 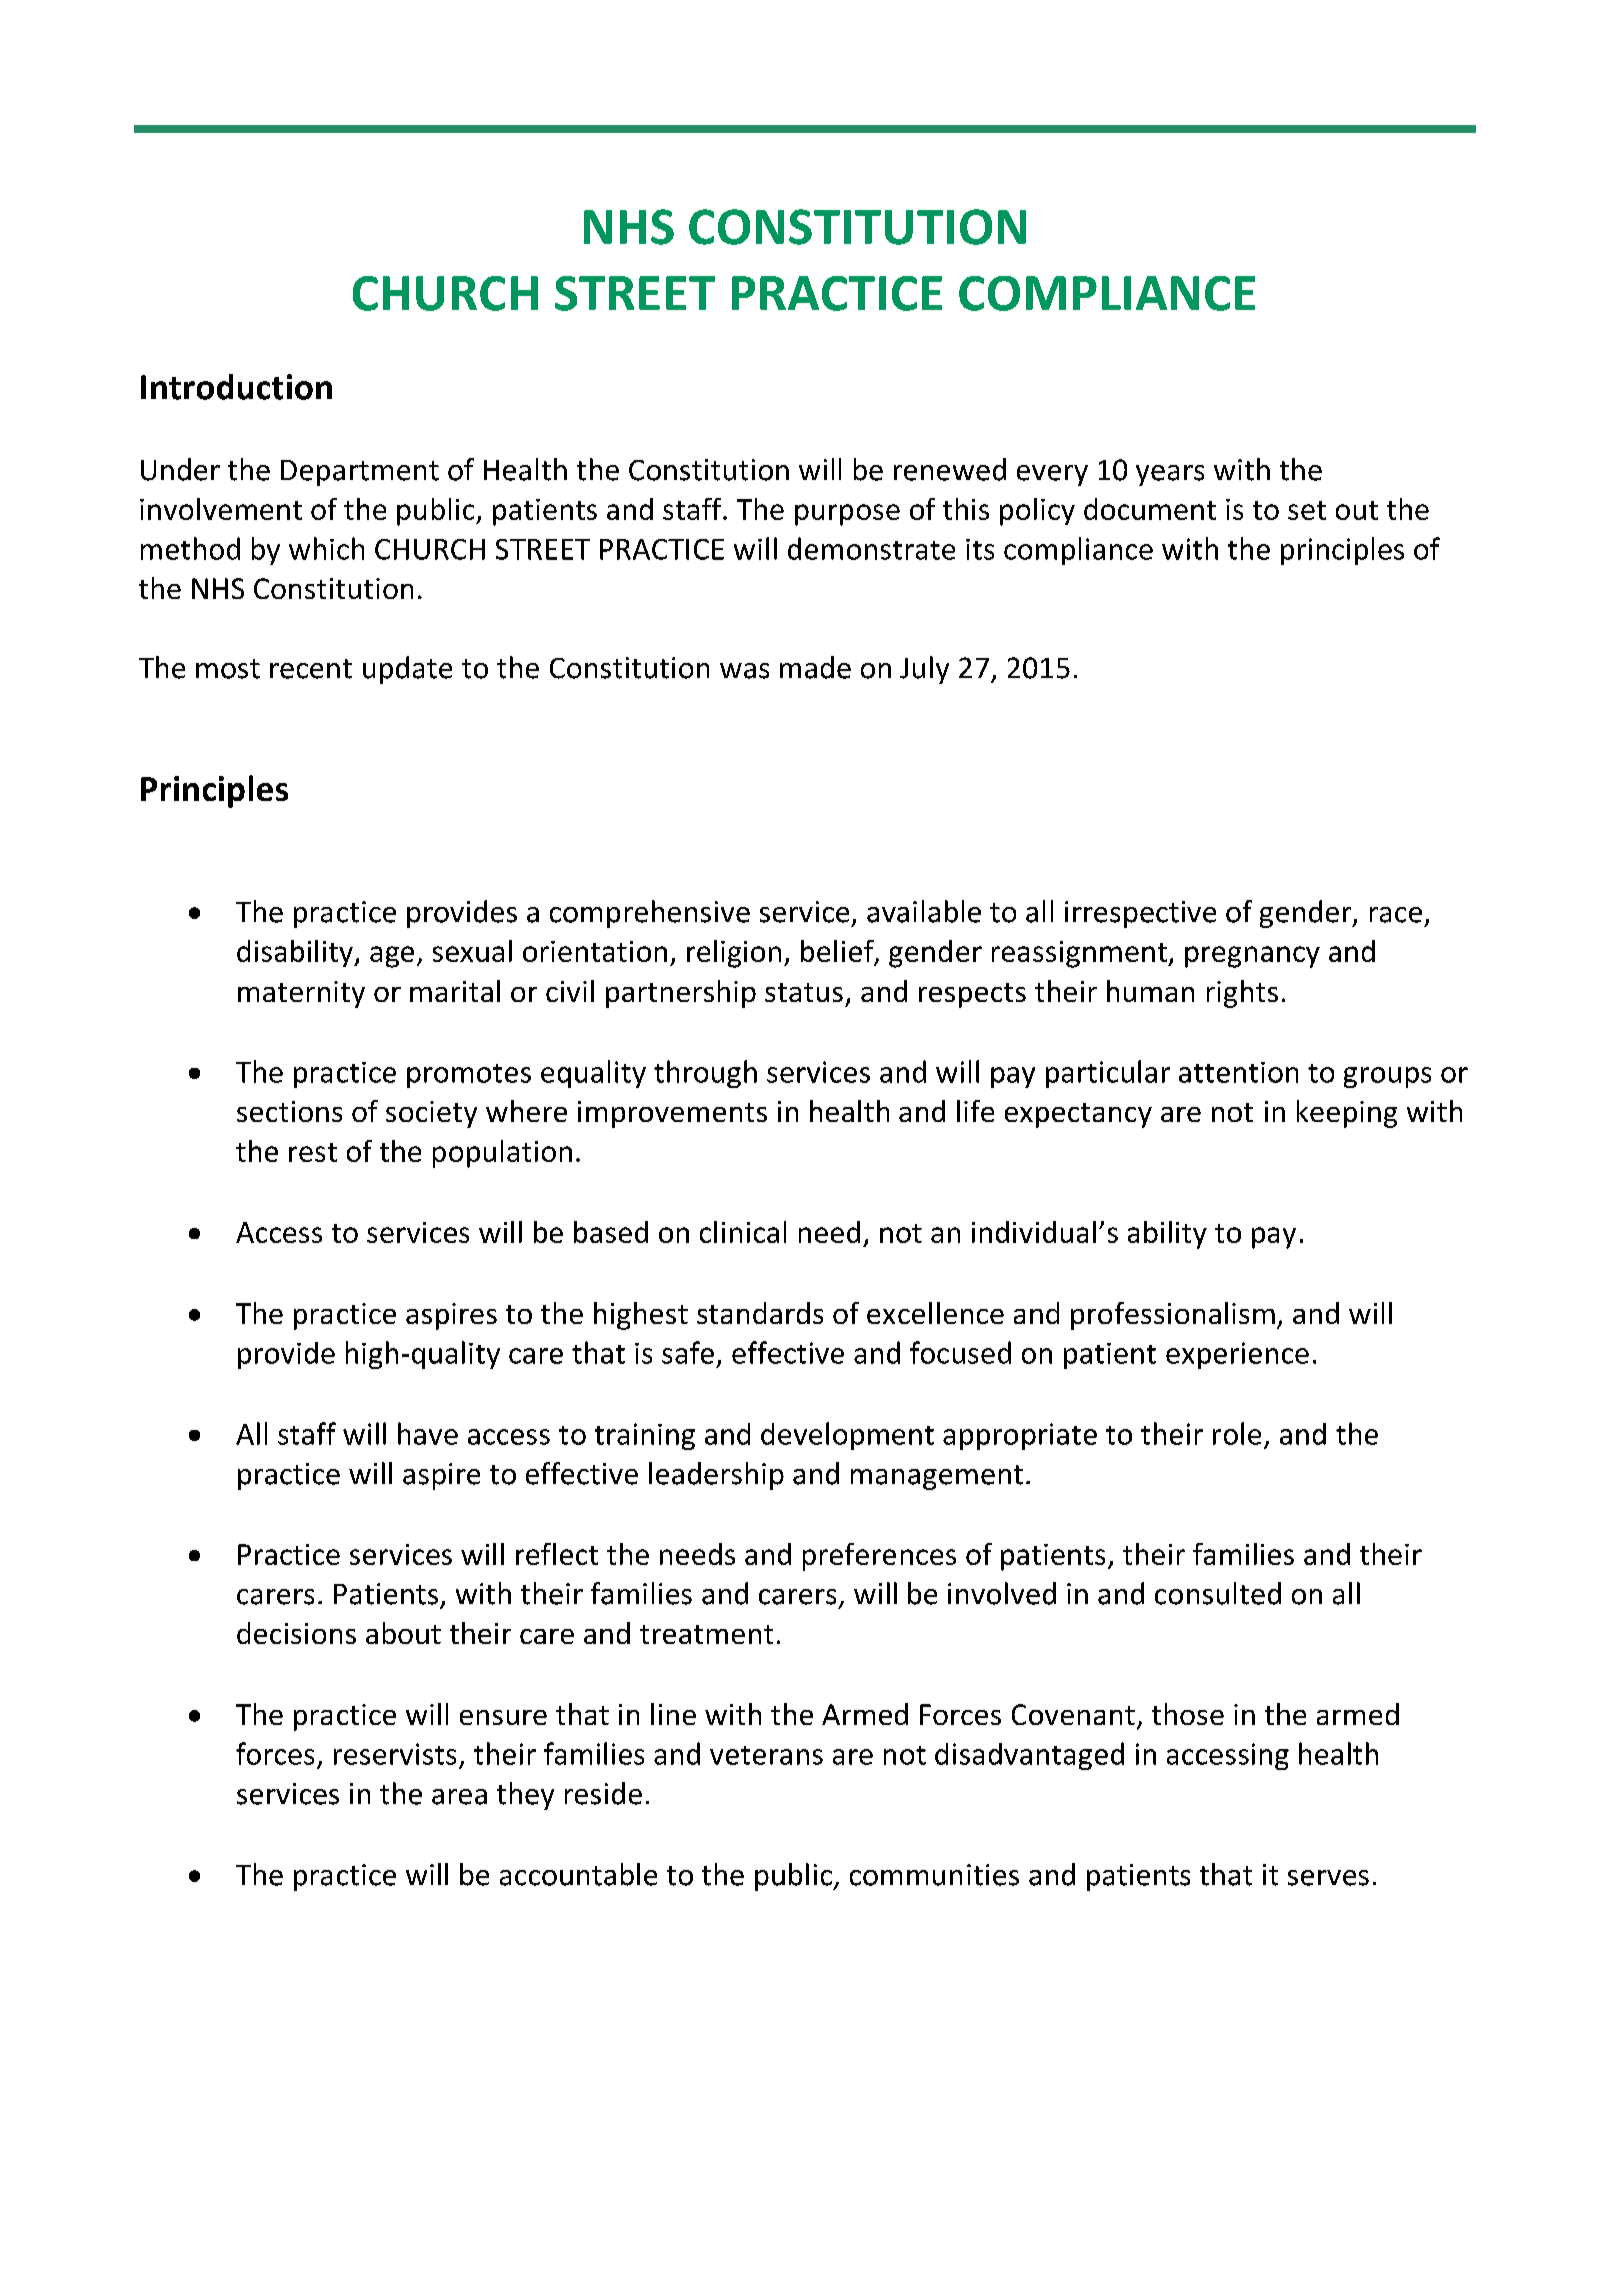 What do you see at coordinates (847, 515) in the screenshot?
I see `purpose` at bounding box center [847, 515].
